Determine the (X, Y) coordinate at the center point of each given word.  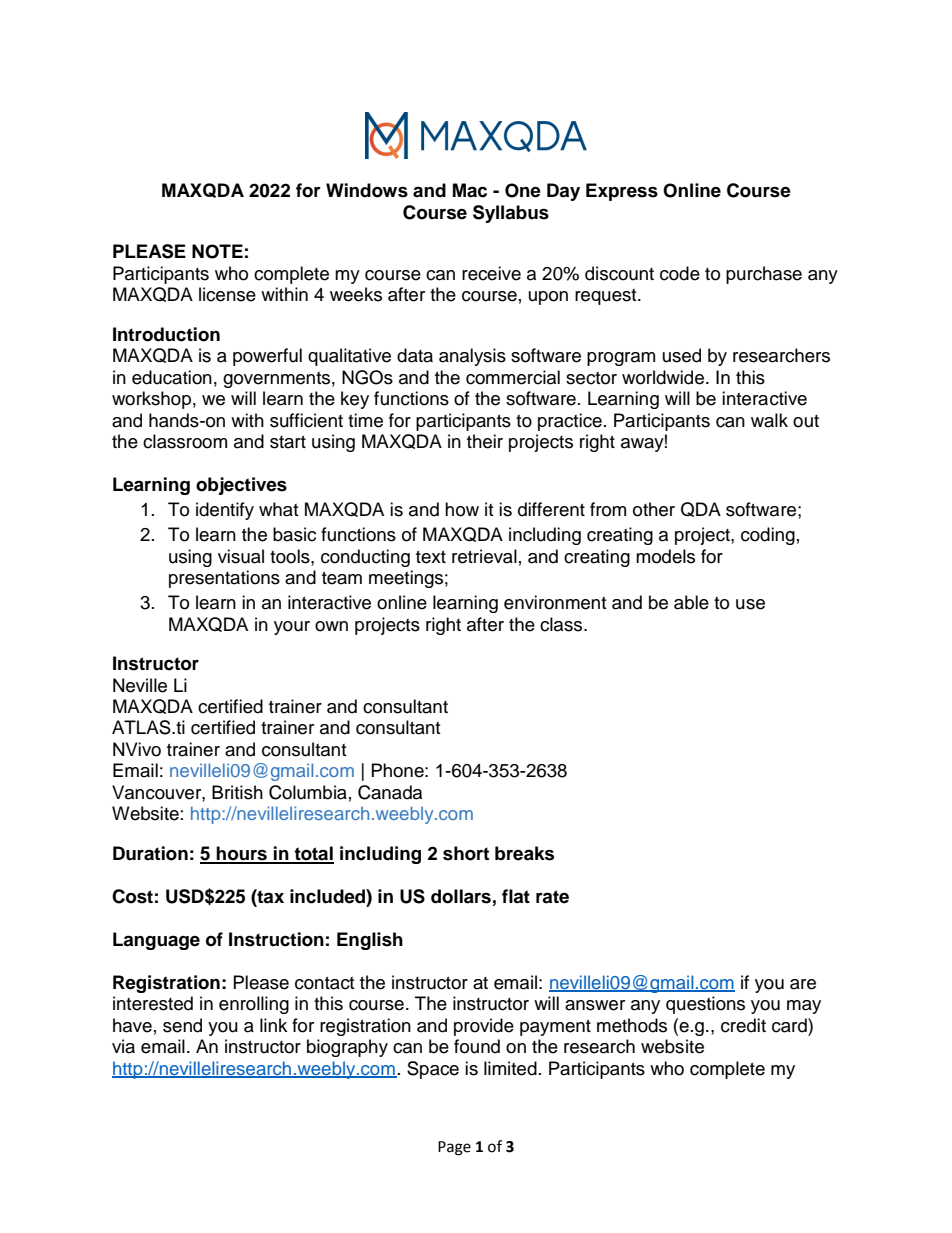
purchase (764, 275)
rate (552, 897)
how (462, 509)
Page (454, 1148)
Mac (470, 190)
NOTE (217, 251)
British (237, 792)
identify (225, 511)
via (123, 1046)
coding (768, 536)
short (466, 853)
